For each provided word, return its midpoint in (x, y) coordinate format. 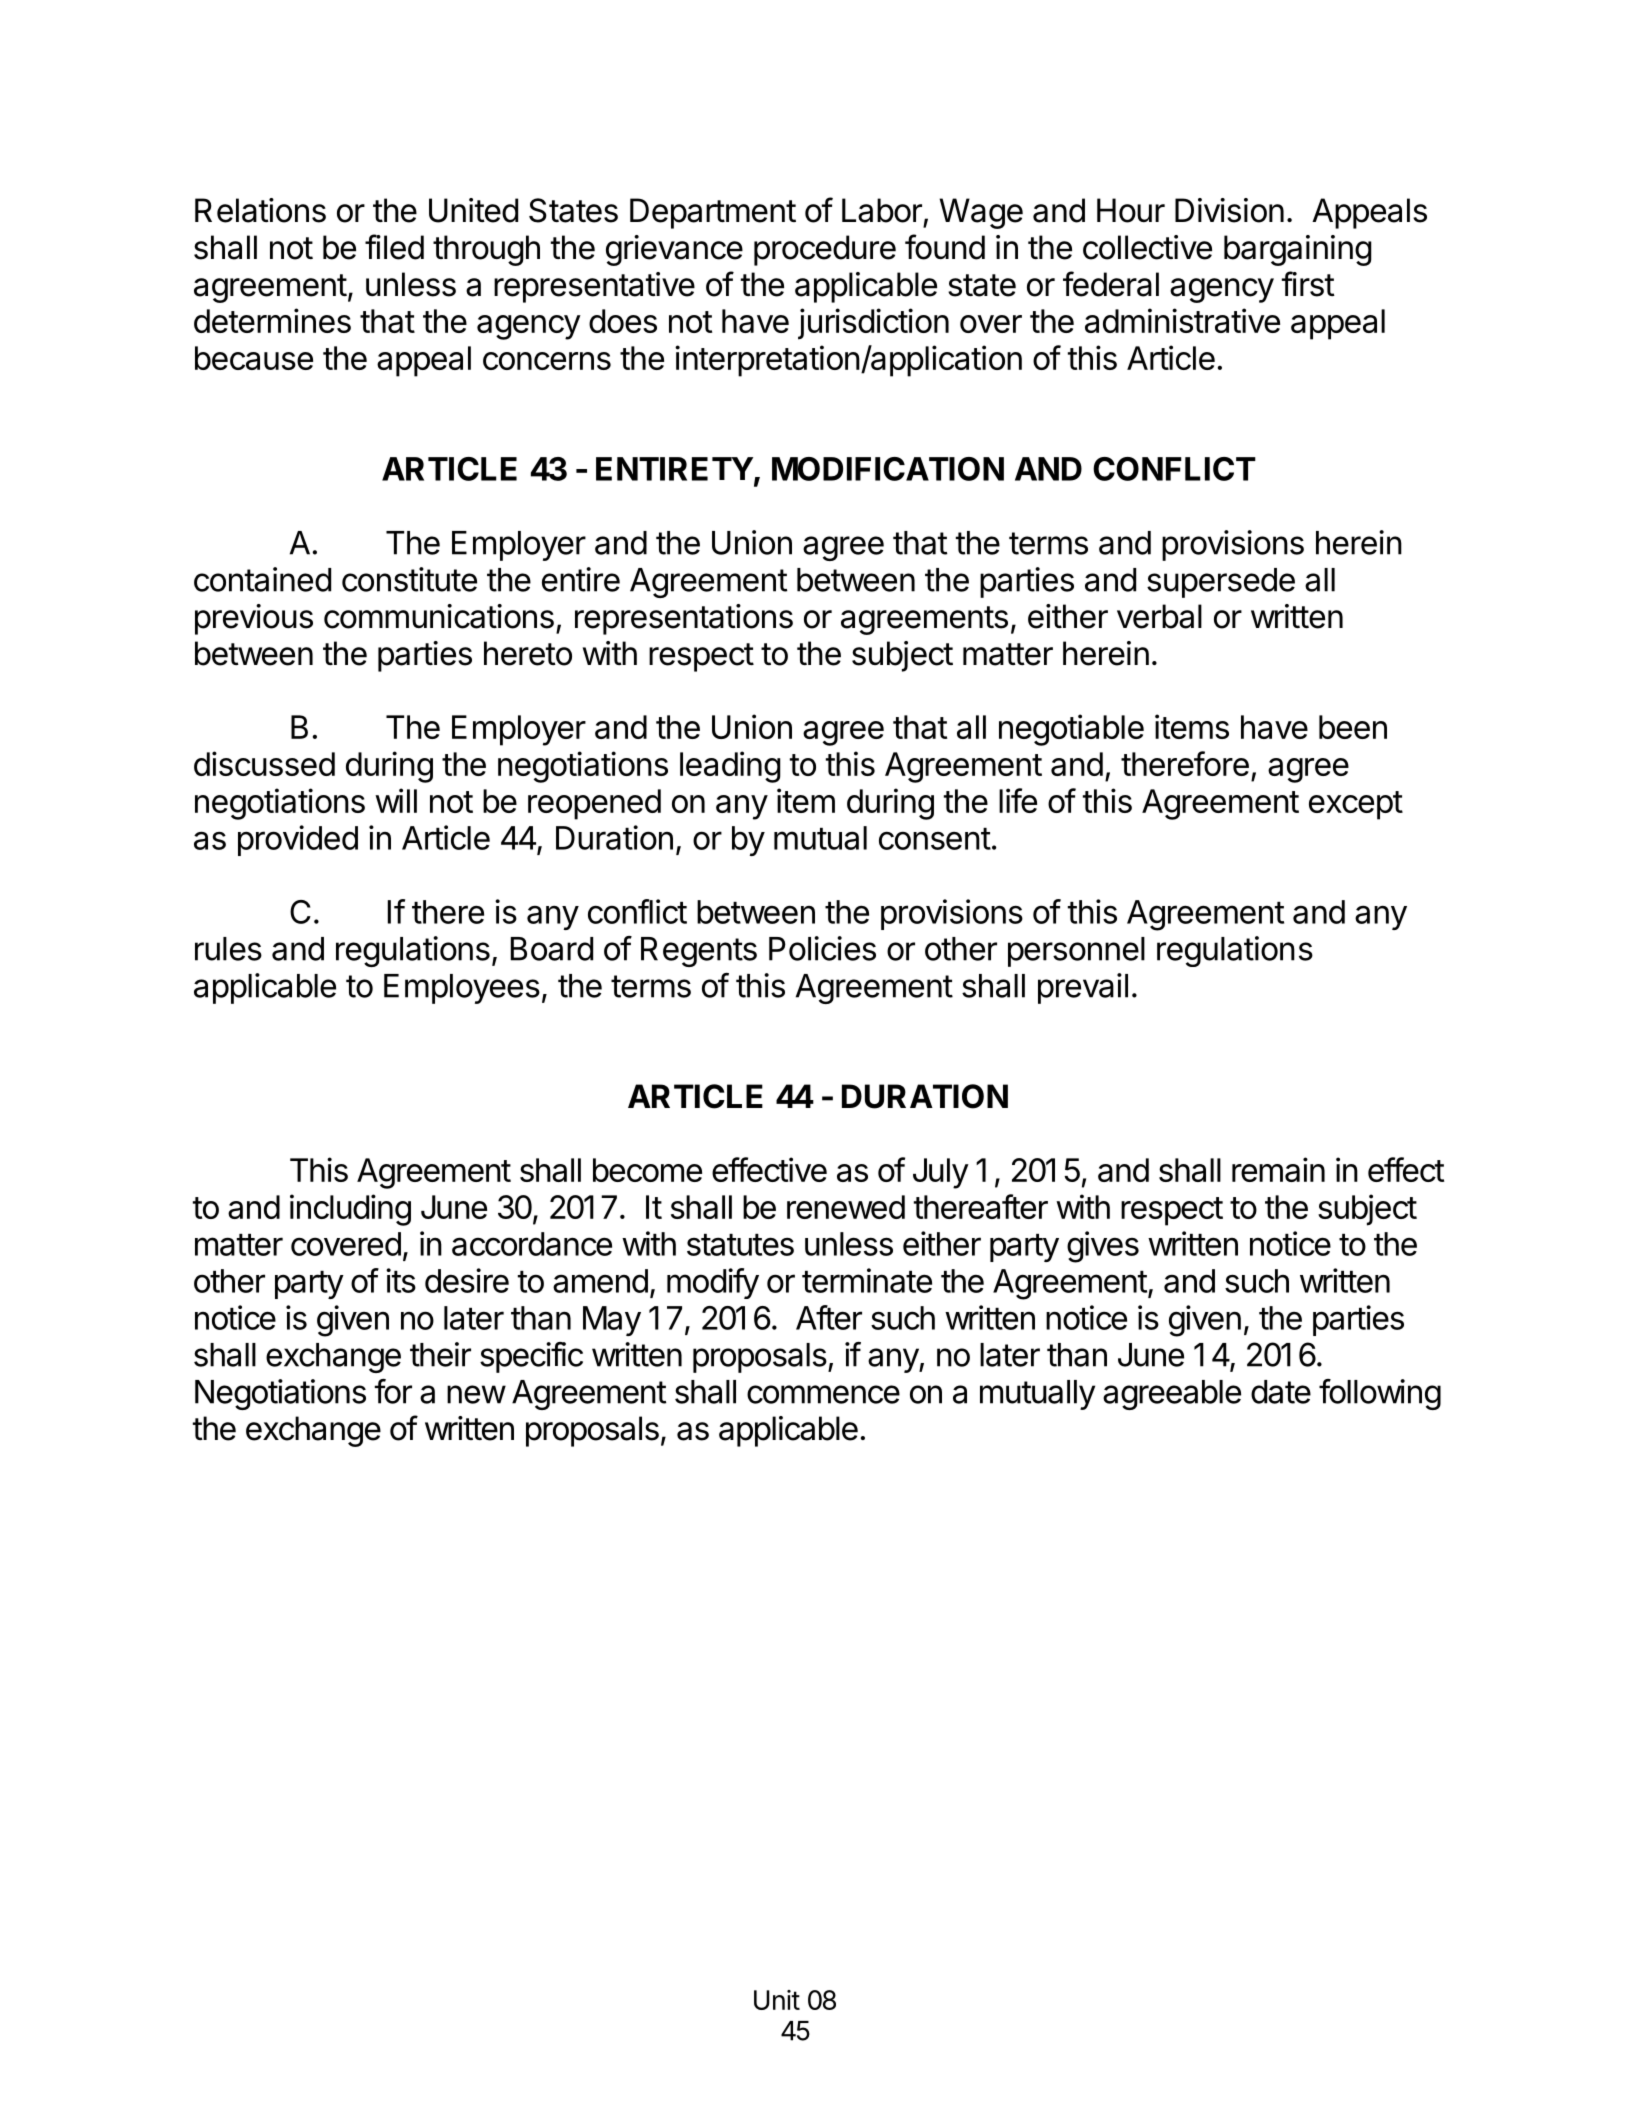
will (396, 800)
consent (935, 839)
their (440, 1354)
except (1356, 805)
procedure (825, 250)
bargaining (1298, 250)
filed (394, 247)
